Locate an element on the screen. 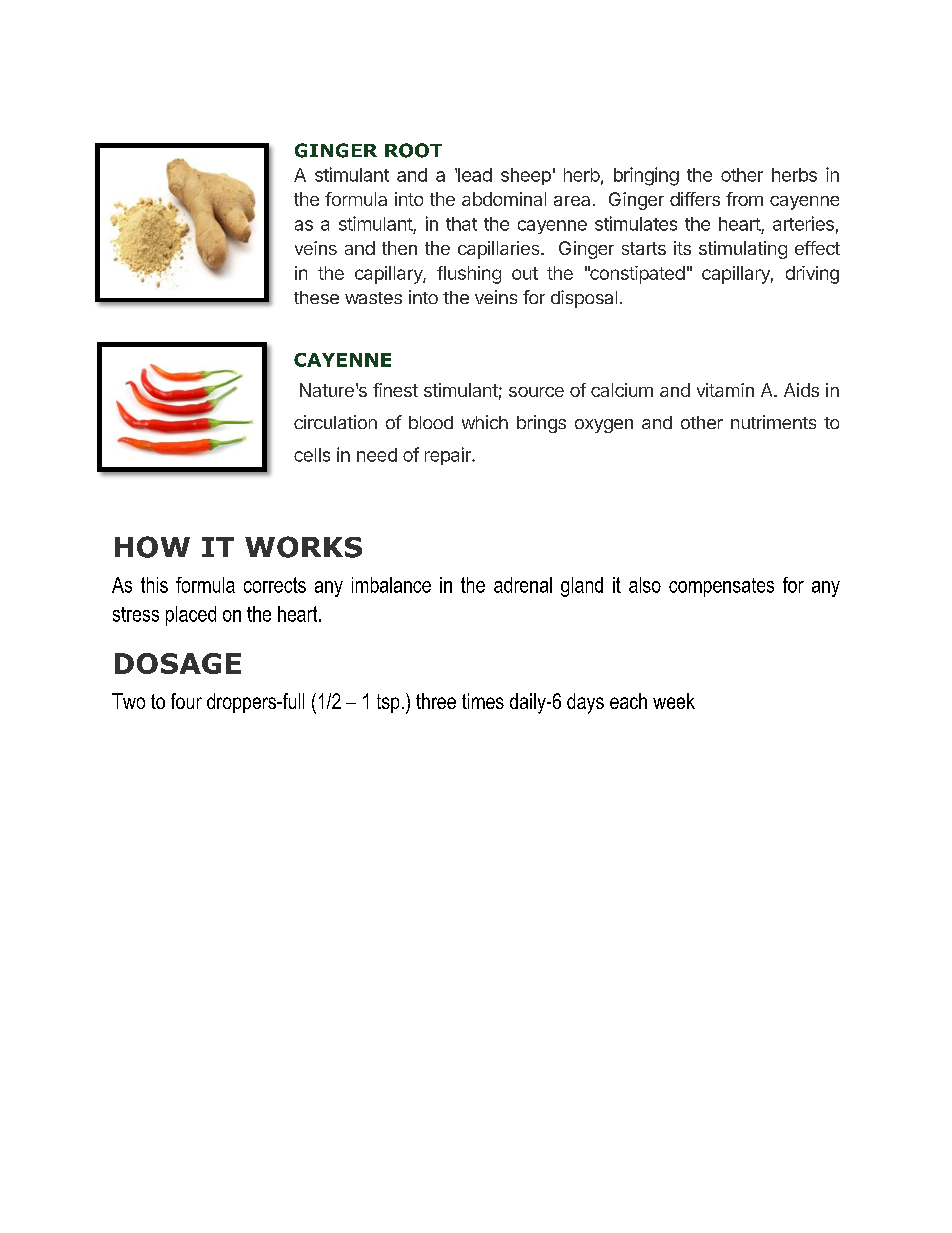  nutriments is located at coordinates (773, 422).
